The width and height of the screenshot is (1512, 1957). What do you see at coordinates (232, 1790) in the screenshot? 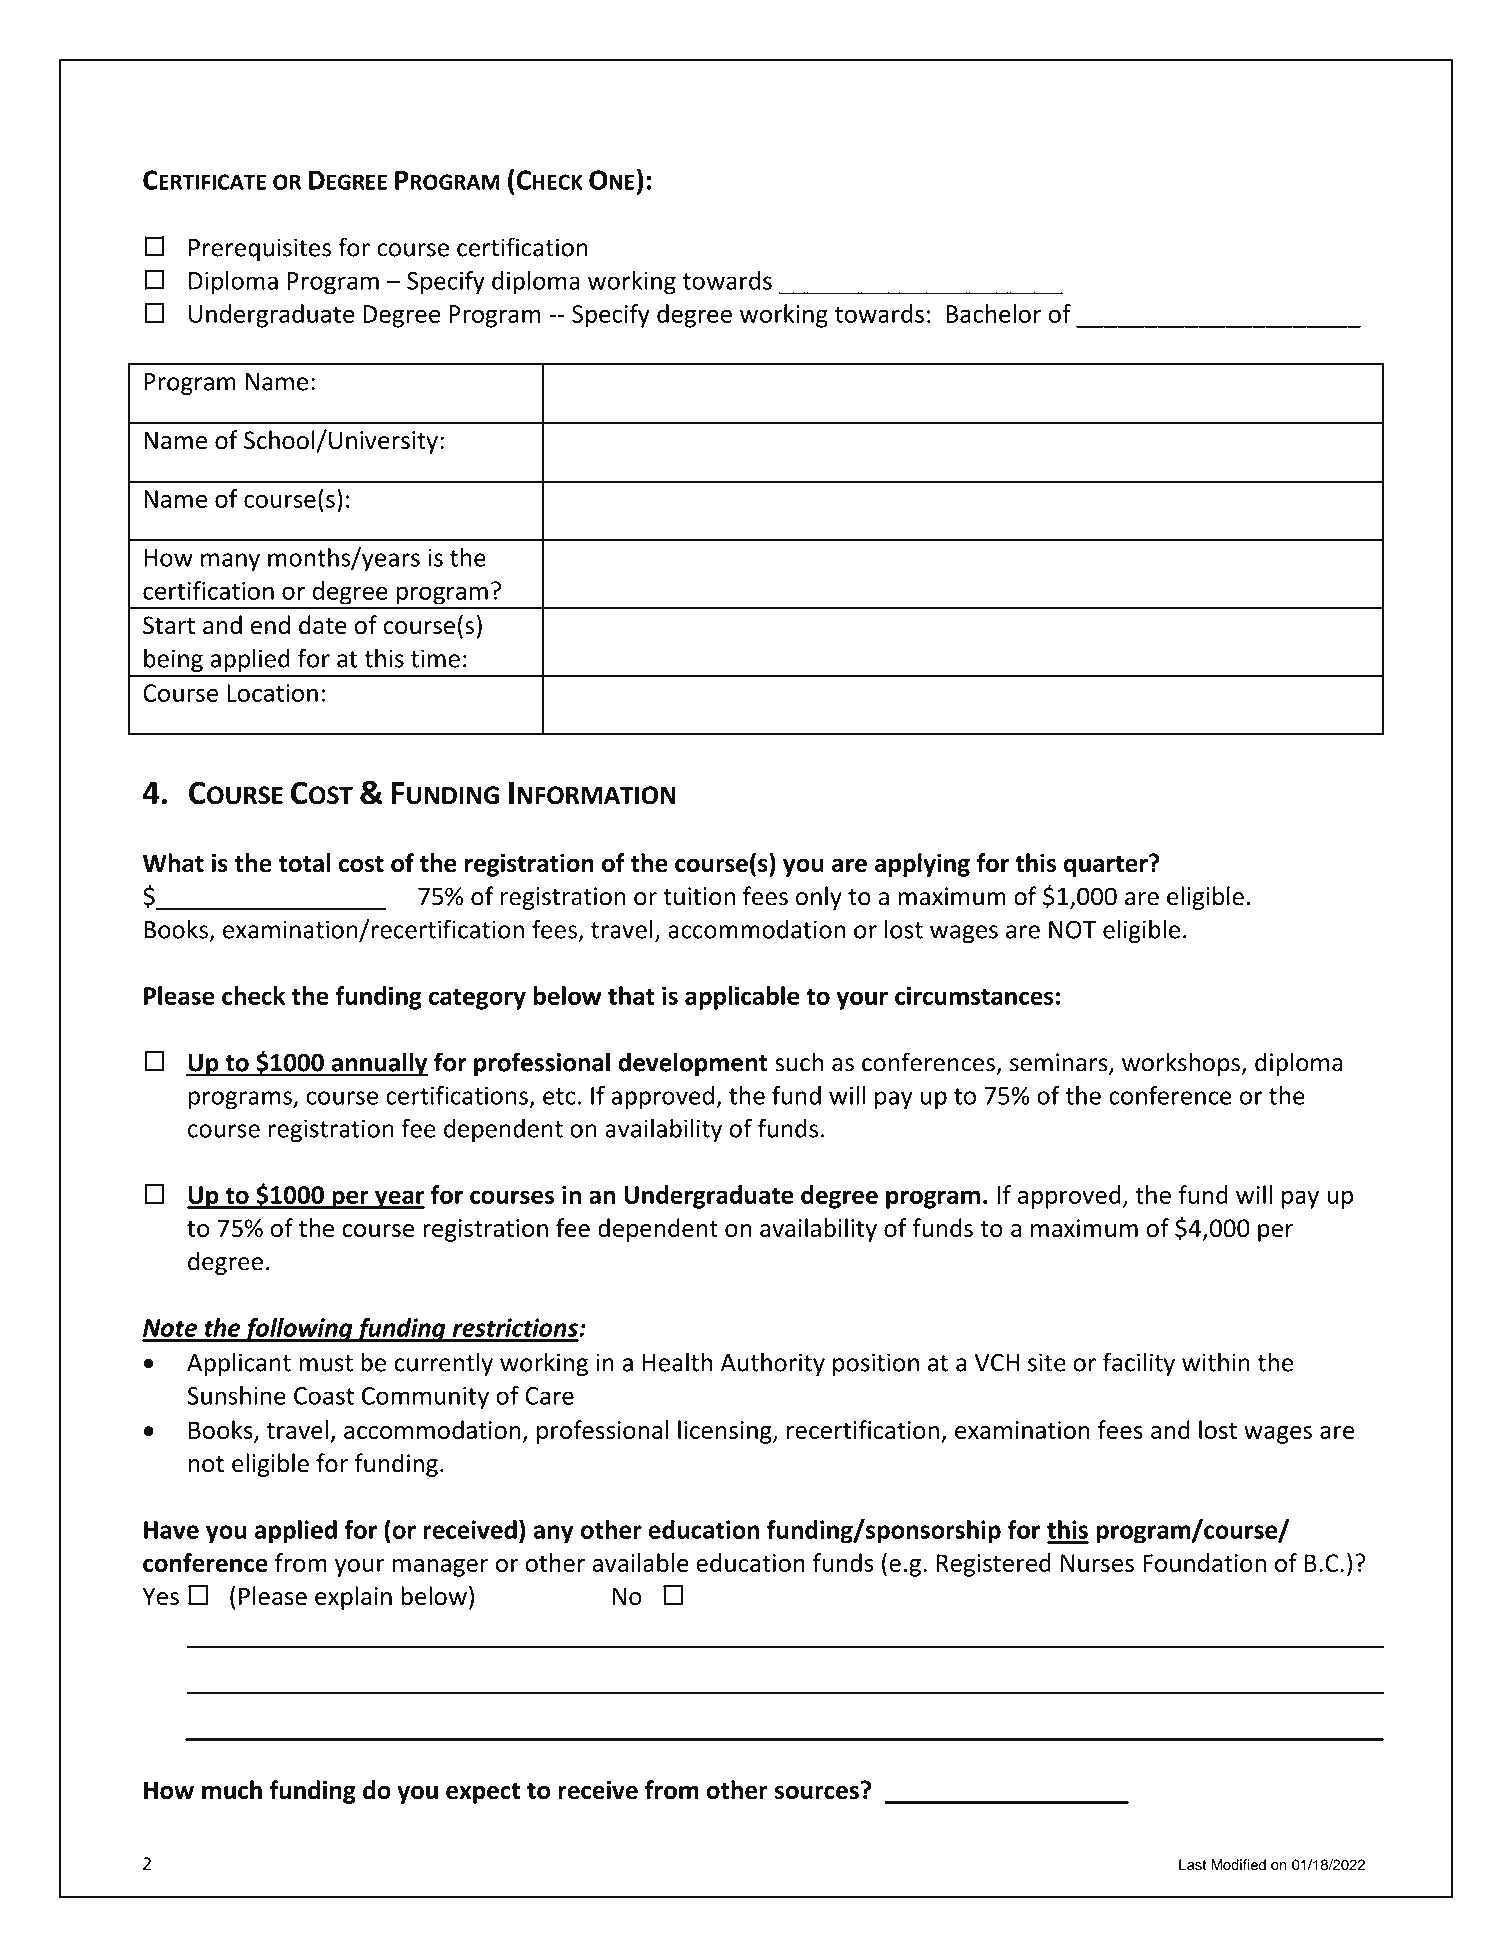
I see `much` at bounding box center [232, 1790].
